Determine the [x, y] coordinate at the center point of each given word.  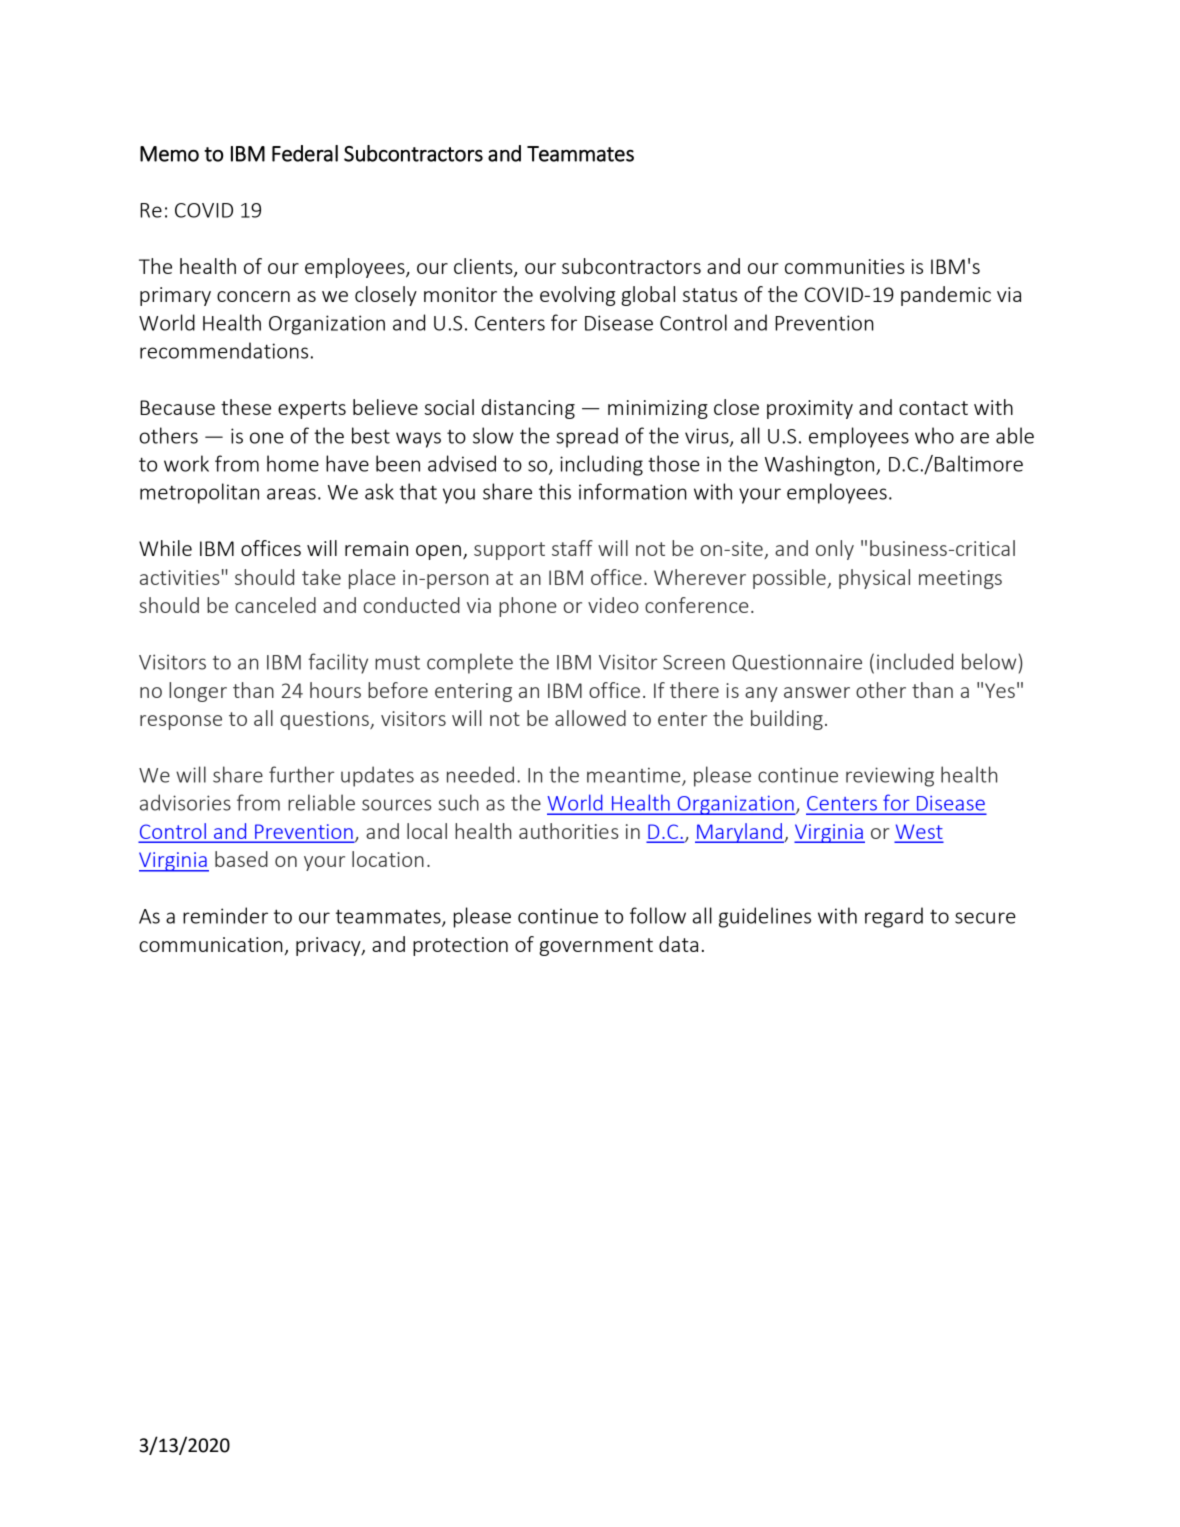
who [934, 435]
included [915, 661]
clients [484, 267]
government [596, 947]
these [246, 407]
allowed [590, 718]
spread [587, 437]
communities [845, 266]
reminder [225, 915]
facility [338, 663]
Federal [305, 153]
